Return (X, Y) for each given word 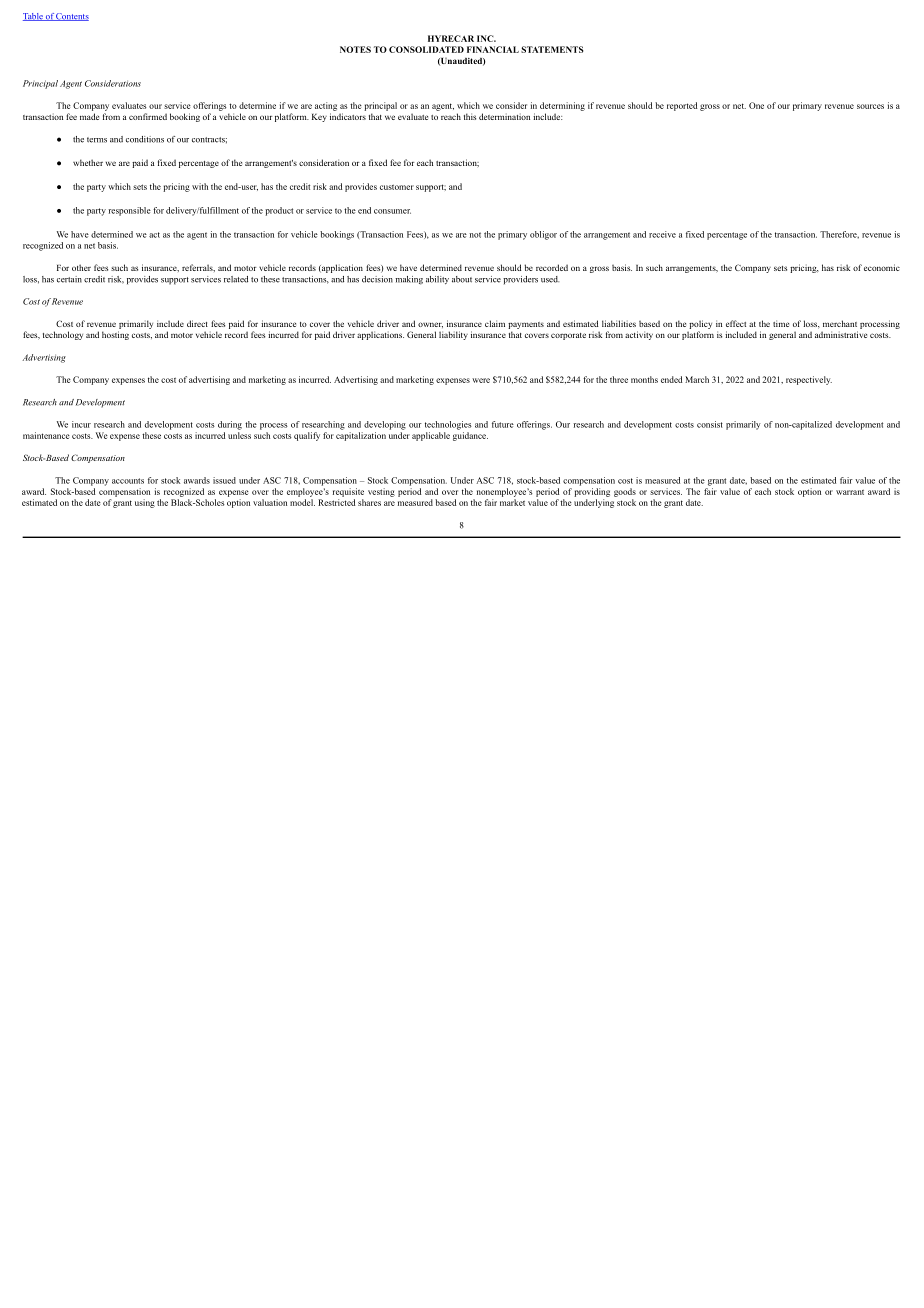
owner (430, 325)
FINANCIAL (493, 49)
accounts (128, 481)
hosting (115, 335)
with (200, 186)
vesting (381, 492)
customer (397, 187)
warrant (850, 492)
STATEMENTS (552, 49)
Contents (72, 17)
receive (662, 234)
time (781, 323)
